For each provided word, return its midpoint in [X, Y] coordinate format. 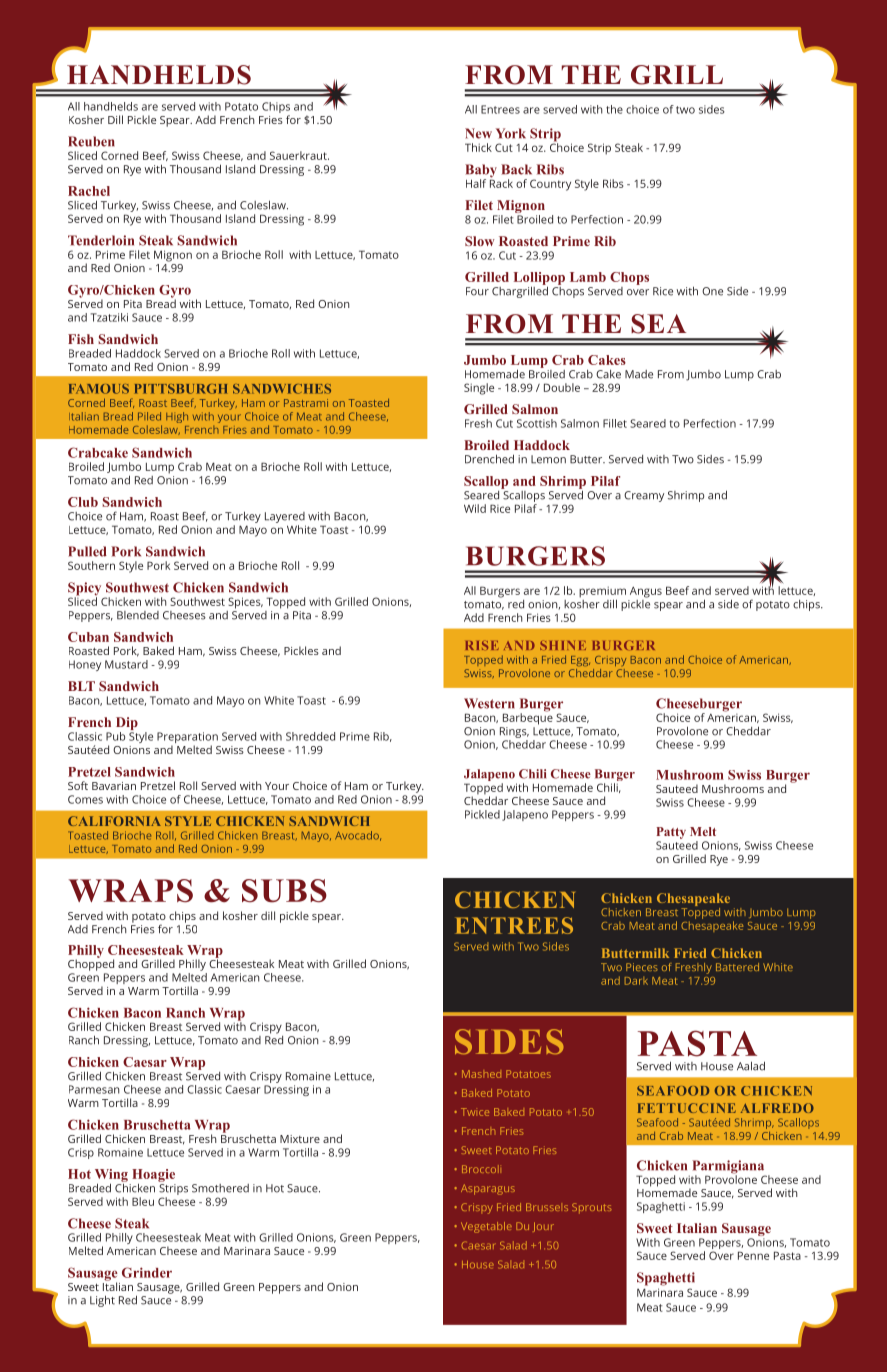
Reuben [91, 141]
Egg [580, 661]
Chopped [91, 964]
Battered [737, 967]
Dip [127, 725]
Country [550, 185]
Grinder [147, 1272]
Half [476, 183]
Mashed [481, 1074]
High [177, 417]
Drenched [489, 459]
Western [489, 703]
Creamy [644, 496]
